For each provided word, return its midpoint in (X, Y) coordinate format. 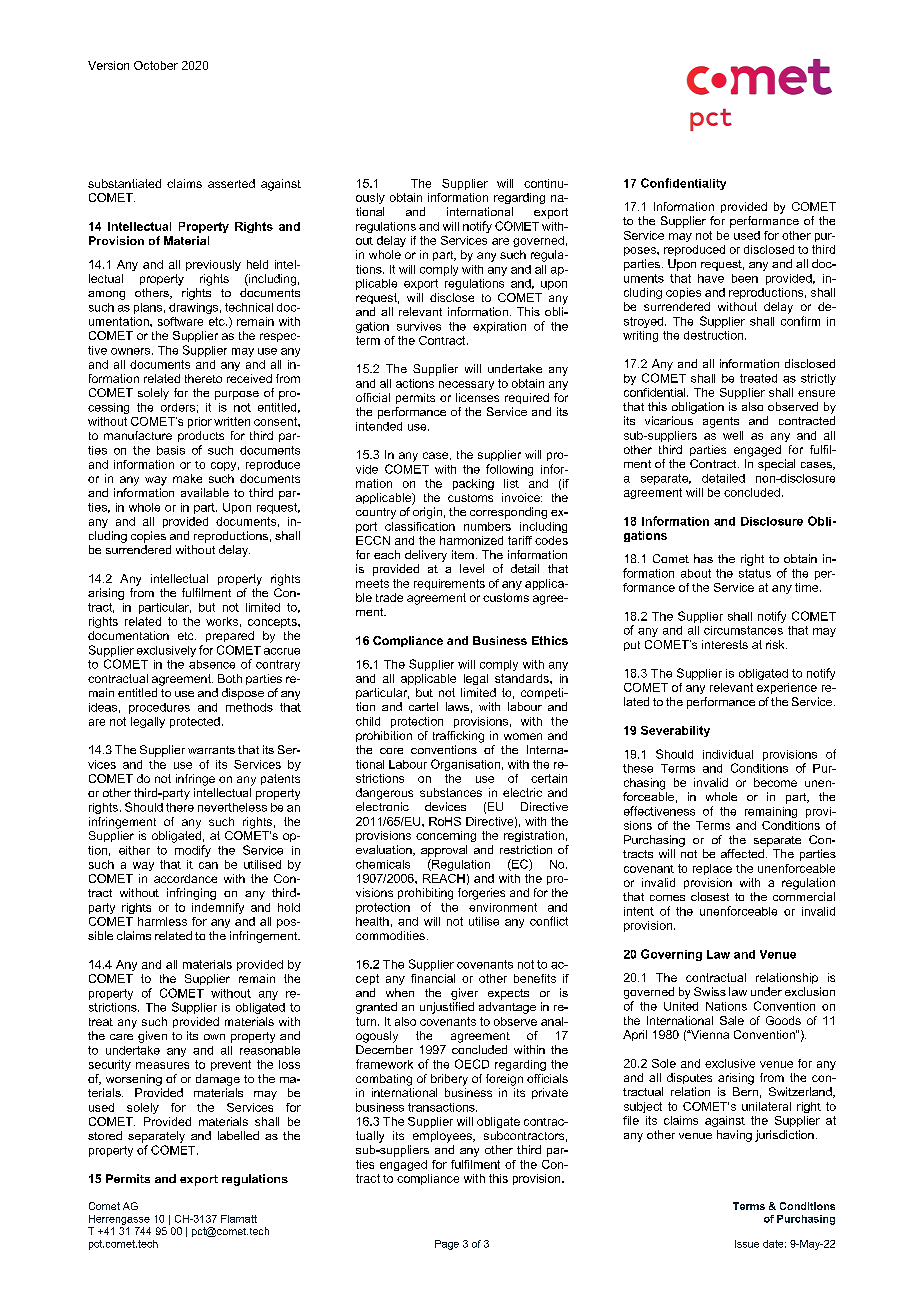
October (156, 65)
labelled (238, 1135)
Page (447, 1245)
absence (212, 664)
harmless (162, 921)
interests (725, 644)
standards (523, 678)
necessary (466, 385)
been (745, 278)
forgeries (481, 894)
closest (710, 896)
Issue (747, 1244)
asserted (231, 183)
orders (178, 407)
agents (721, 422)
